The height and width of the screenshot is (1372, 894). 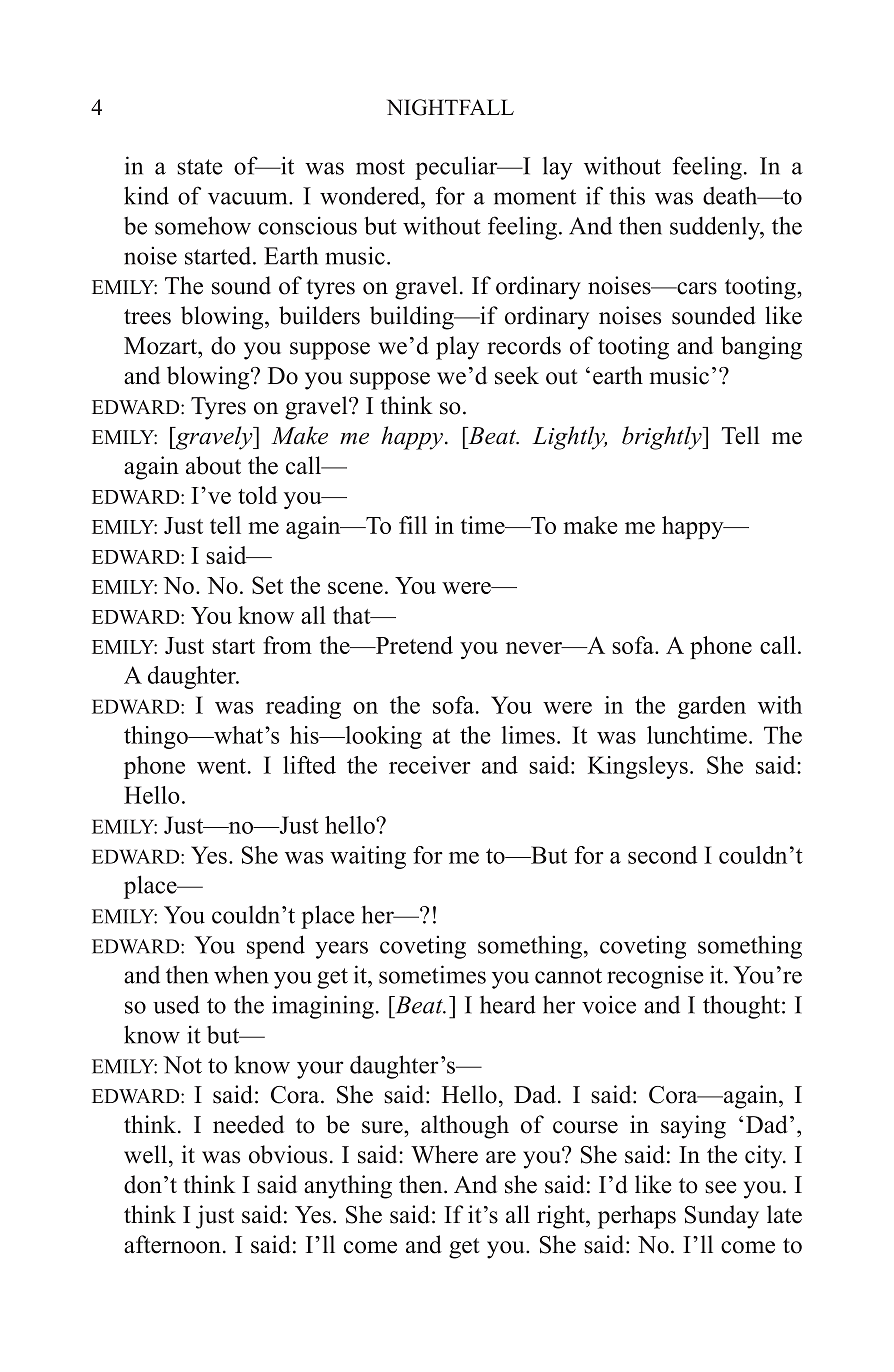 What do you see at coordinates (450, 107) in the screenshot?
I see `nightfall` at bounding box center [450, 107].
